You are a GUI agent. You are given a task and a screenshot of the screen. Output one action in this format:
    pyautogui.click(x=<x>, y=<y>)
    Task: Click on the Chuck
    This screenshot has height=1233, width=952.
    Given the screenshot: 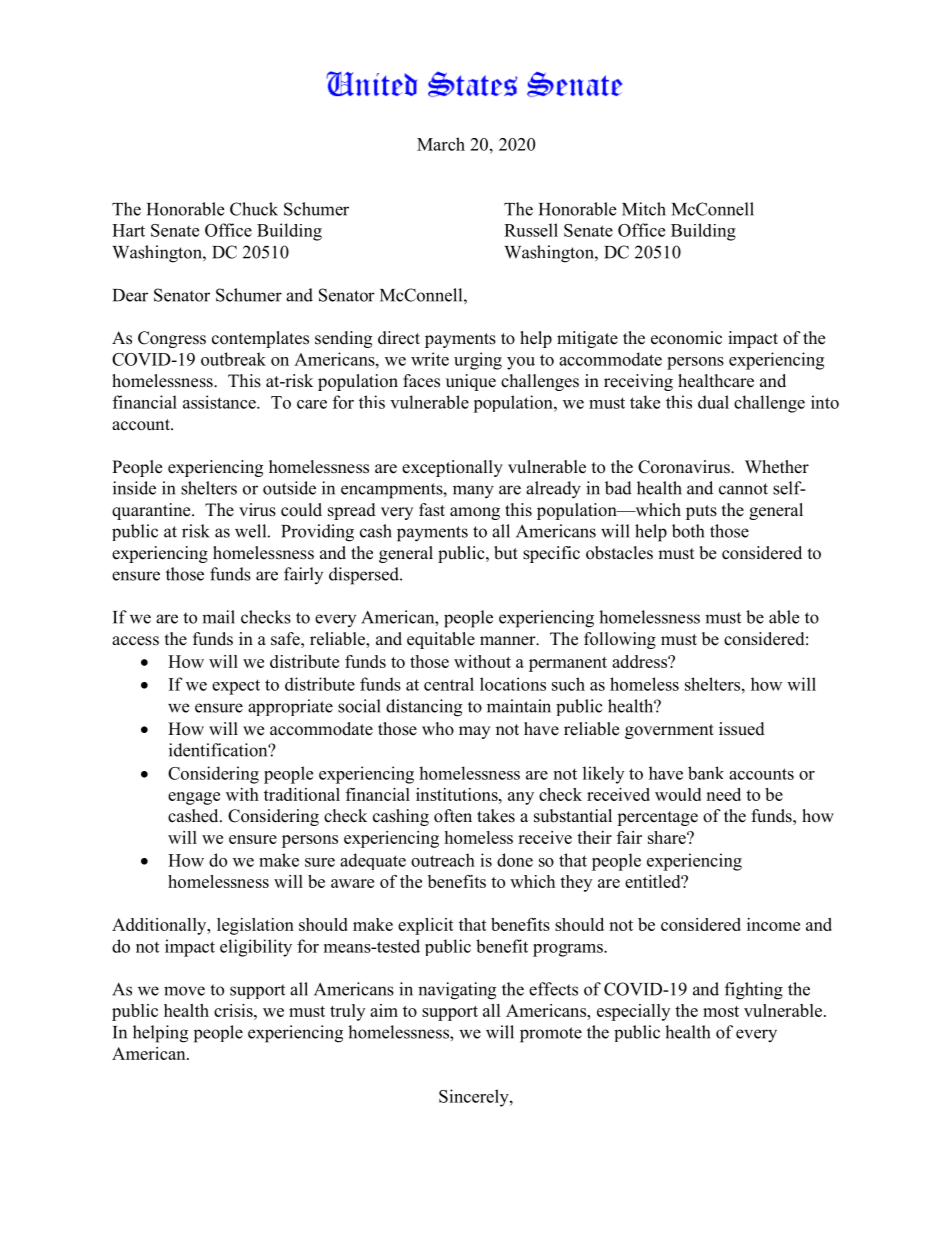 What is the action you would take?
    pyautogui.click(x=254, y=209)
